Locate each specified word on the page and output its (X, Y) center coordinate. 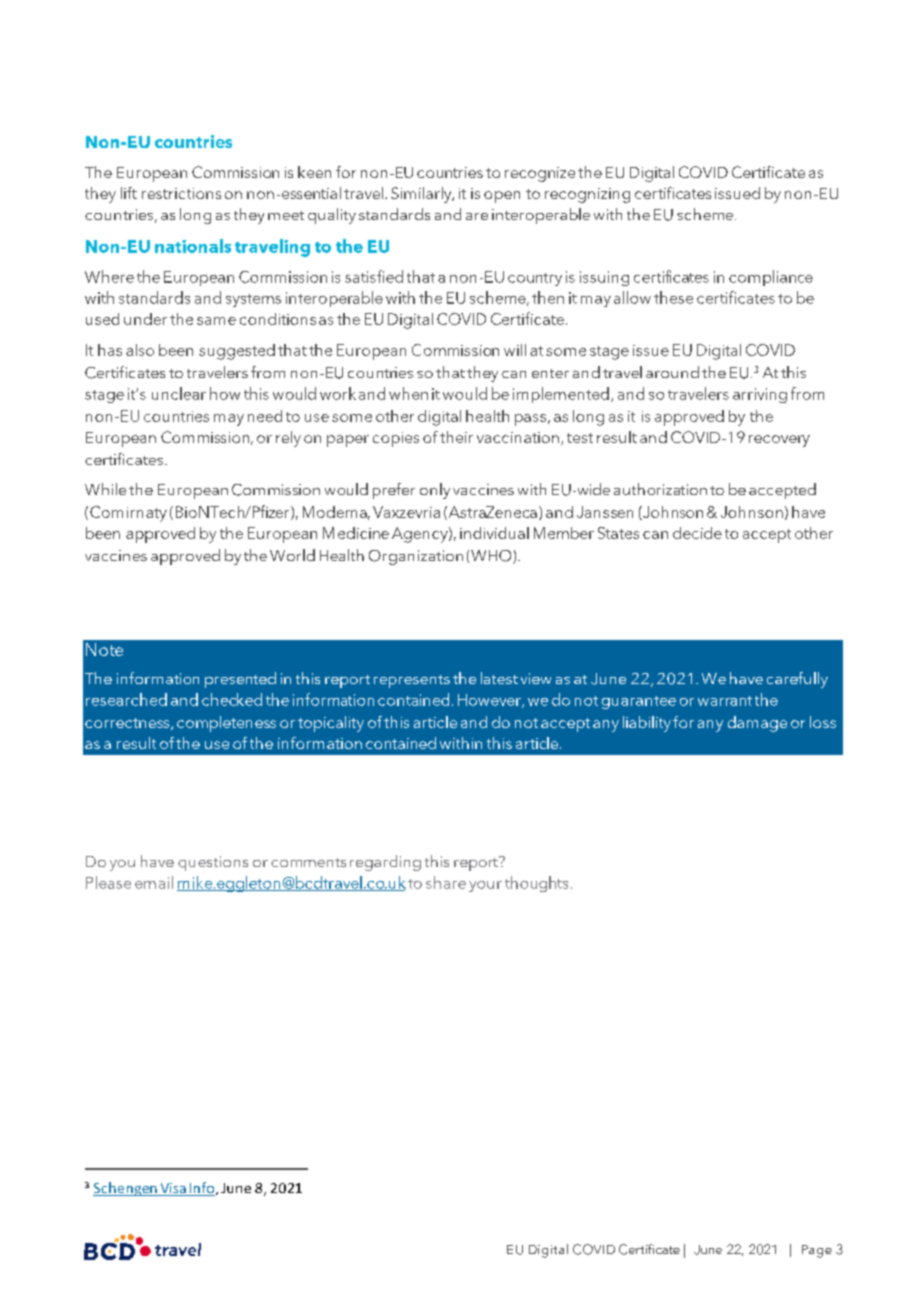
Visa (173, 1189)
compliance (771, 278)
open (502, 197)
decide (697, 533)
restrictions (181, 193)
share (446, 882)
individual (494, 533)
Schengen (126, 1189)
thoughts (536, 884)
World (292, 555)
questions (213, 863)
